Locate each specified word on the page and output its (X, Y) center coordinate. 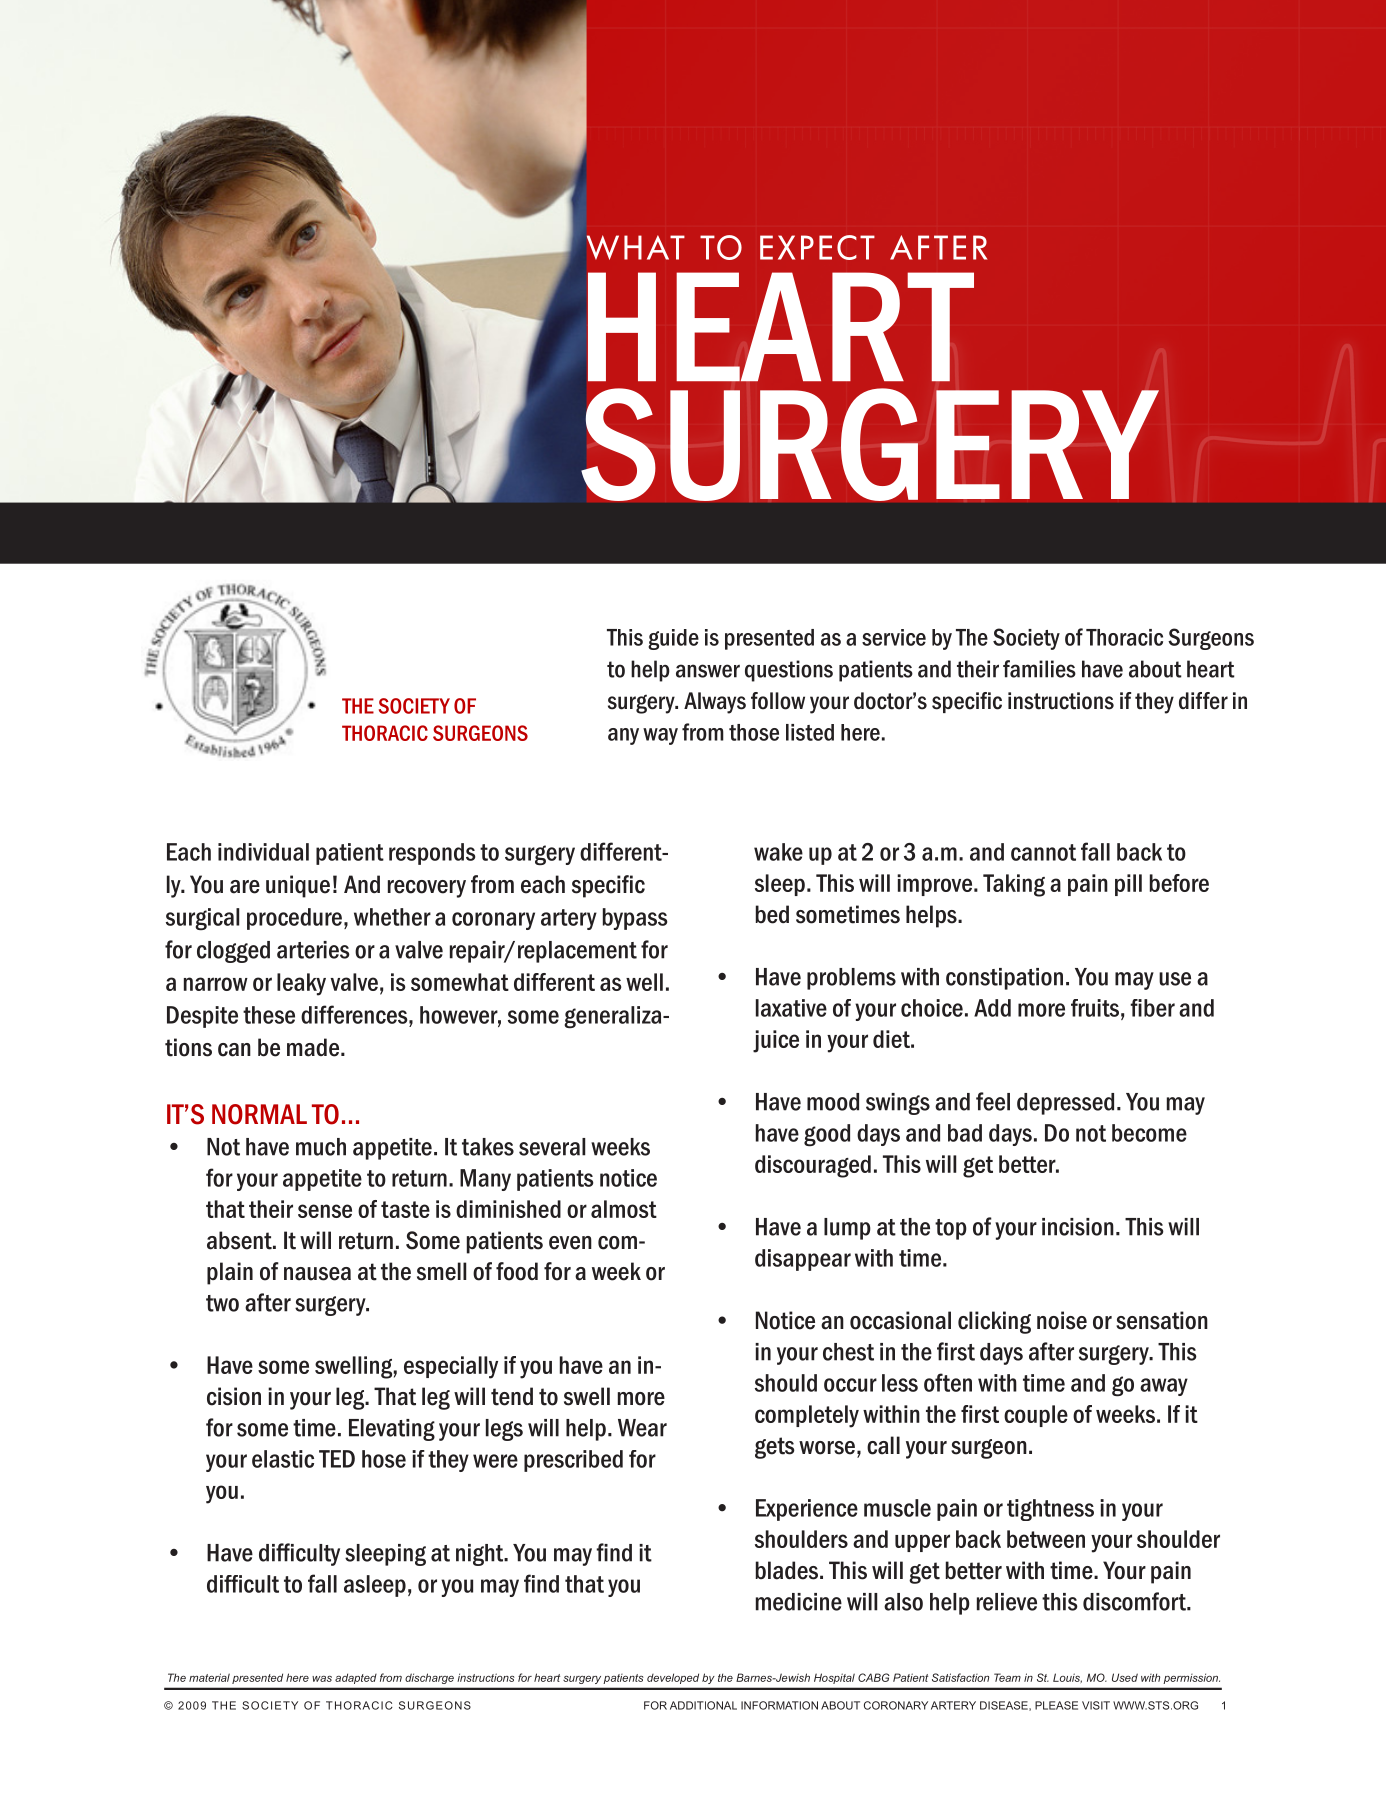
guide (673, 639)
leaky (301, 984)
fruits (1095, 1008)
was (322, 1679)
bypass (635, 919)
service (894, 637)
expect (817, 247)
